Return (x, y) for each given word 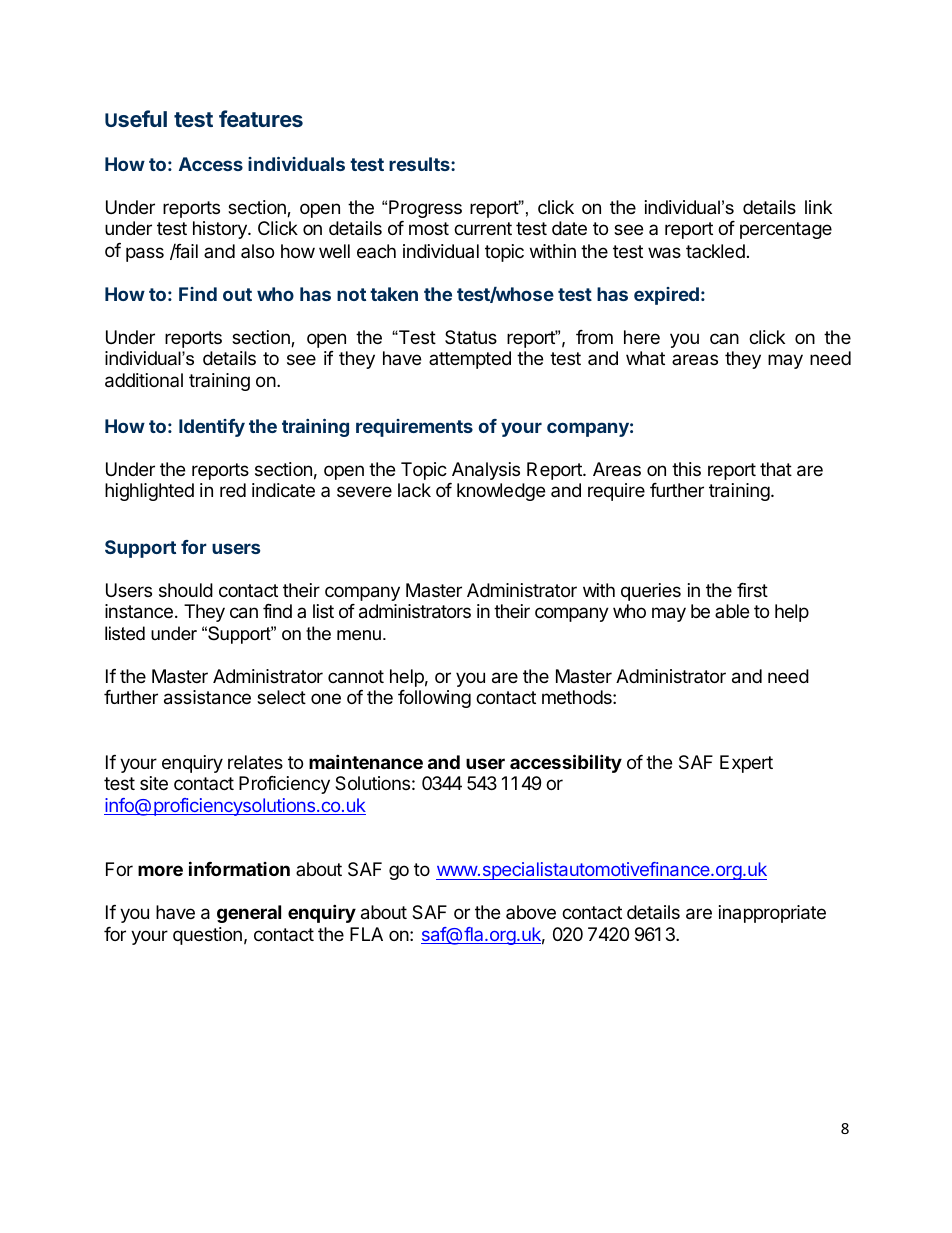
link (818, 207)
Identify (212, 428)
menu (359, 635)
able (732, 611)
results (420, 164)
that (776, 469)
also (257, 251)
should (186, 590)
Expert (746, 764)
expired (666, 296)
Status (471, 337)
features (261, 118)
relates (255, 762)
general (249, 914)
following (434, 699)
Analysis (486, 471)
